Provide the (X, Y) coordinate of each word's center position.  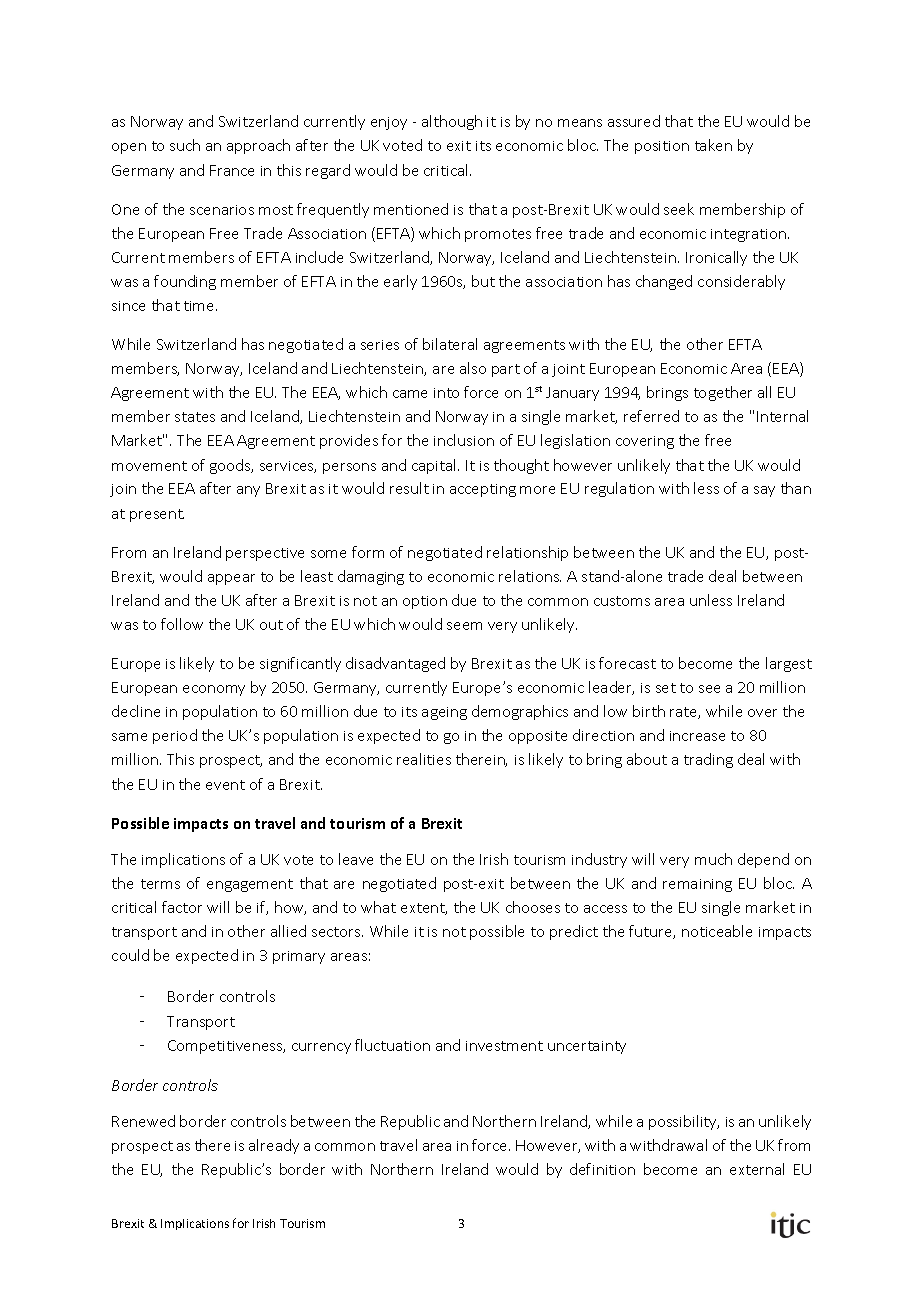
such (185, 145)
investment (504, 1046)
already (274, 1146)
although (452, 122)
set (666, 688)
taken (713, 145)
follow (182, 624)
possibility (684, 1122)
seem (464, 626)
